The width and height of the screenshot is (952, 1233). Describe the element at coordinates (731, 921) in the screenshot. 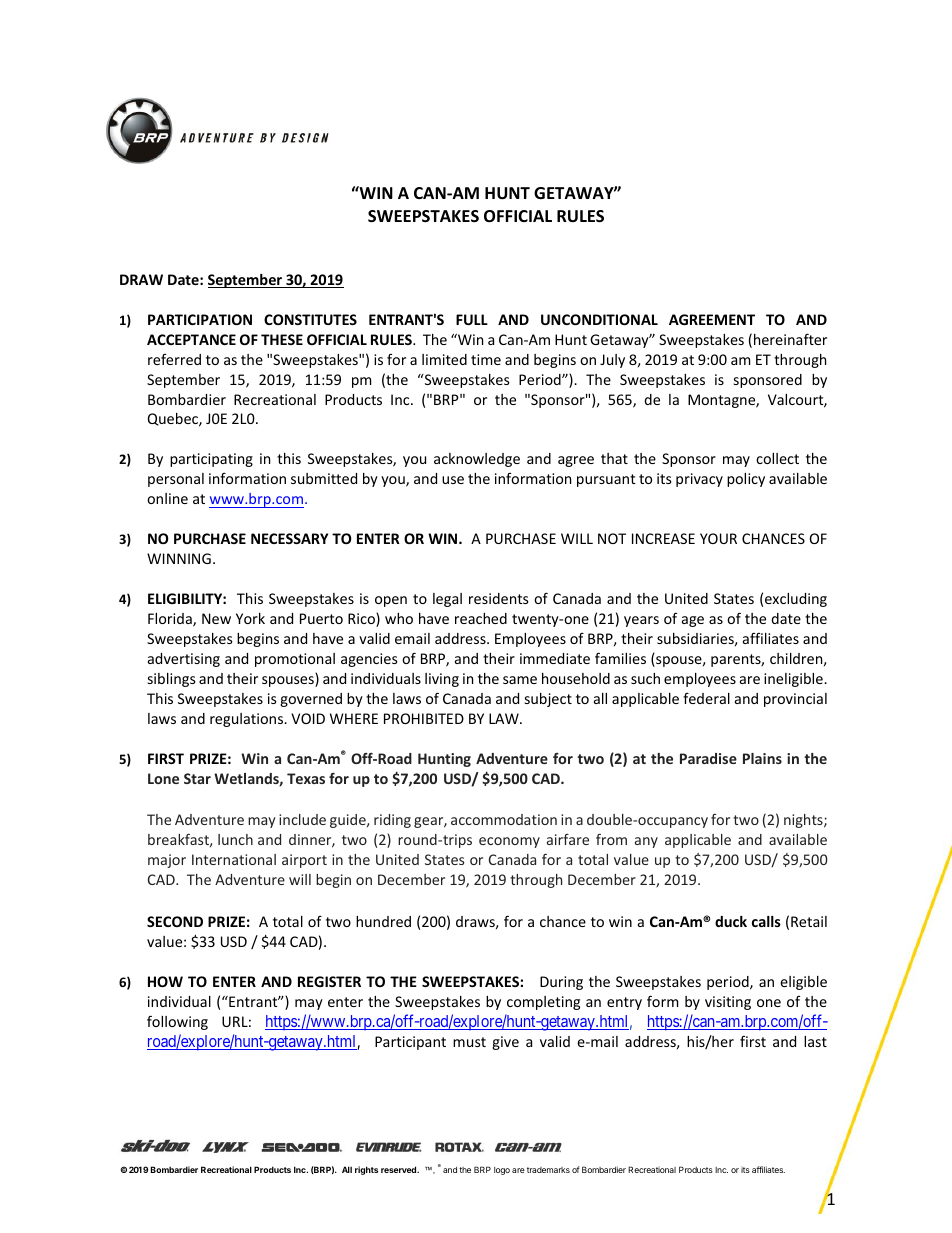

I see `duck` at that location.
